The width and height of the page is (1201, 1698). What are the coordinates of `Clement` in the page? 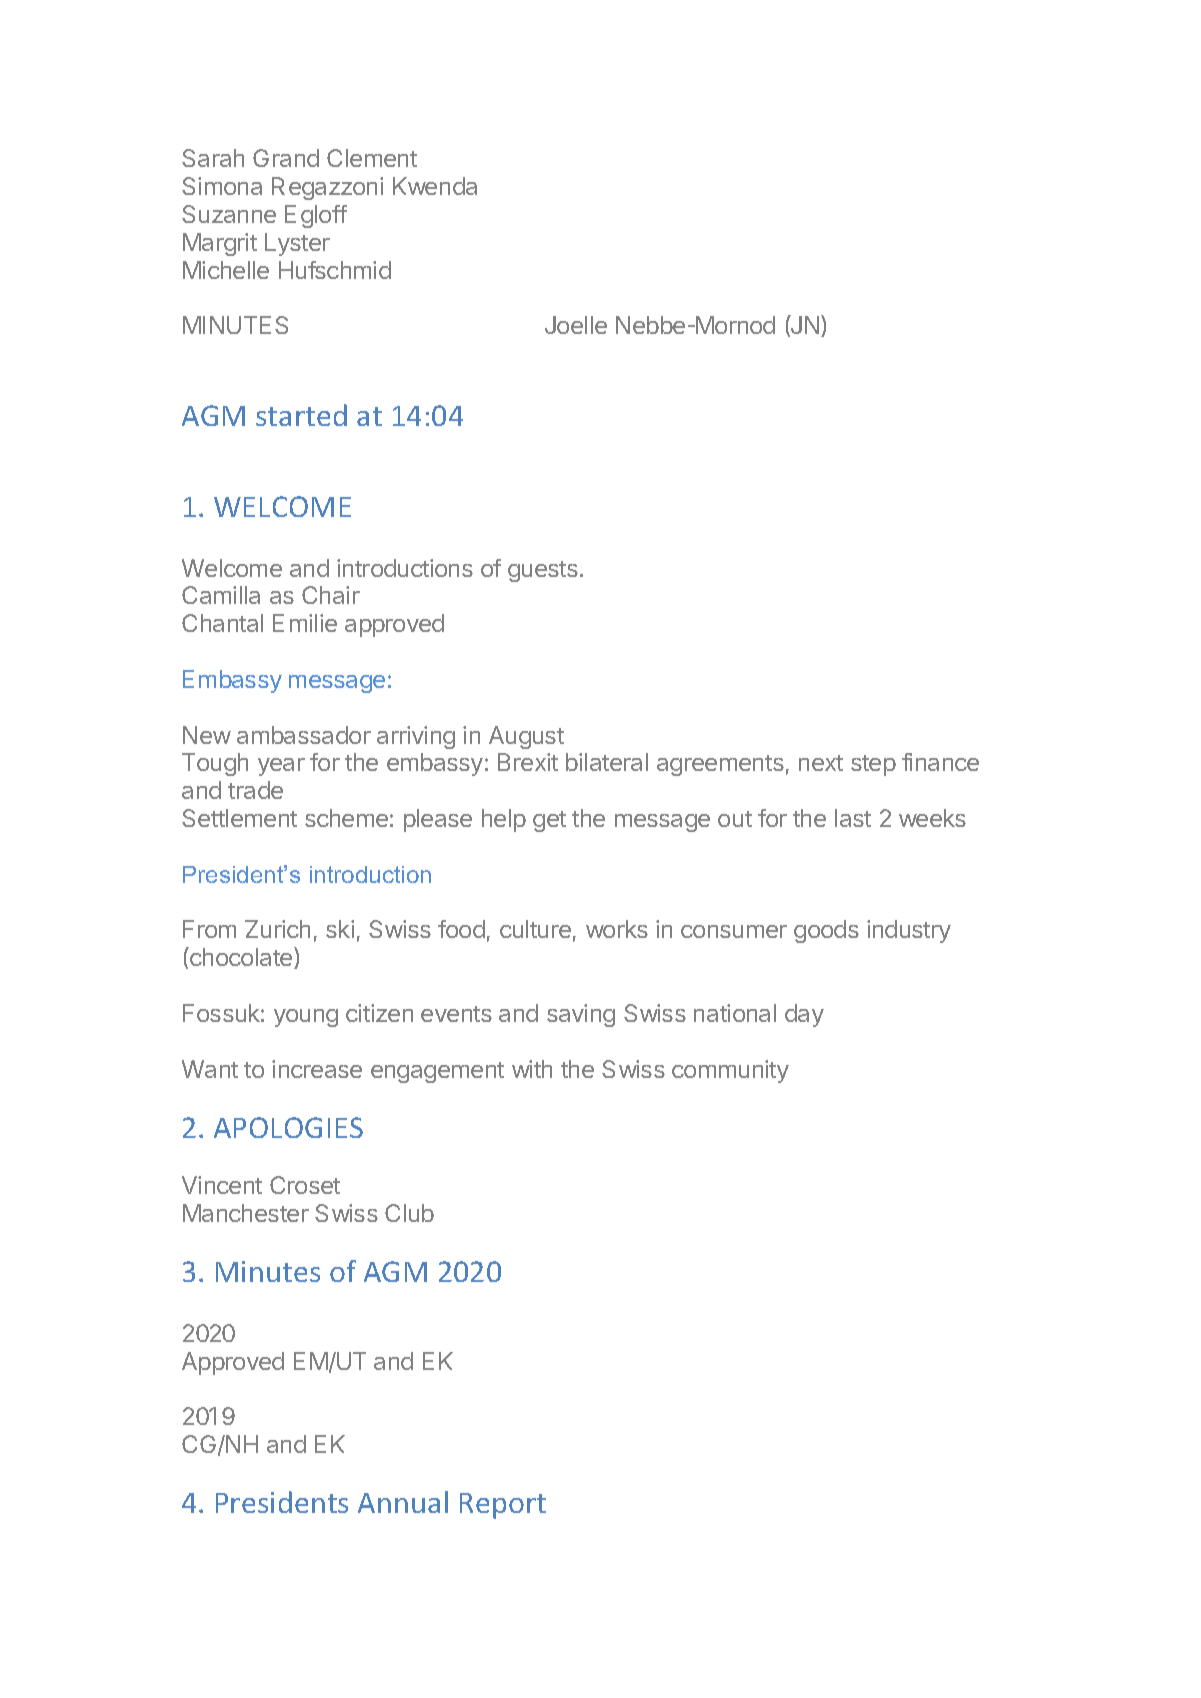 It's located at (372, 158).
